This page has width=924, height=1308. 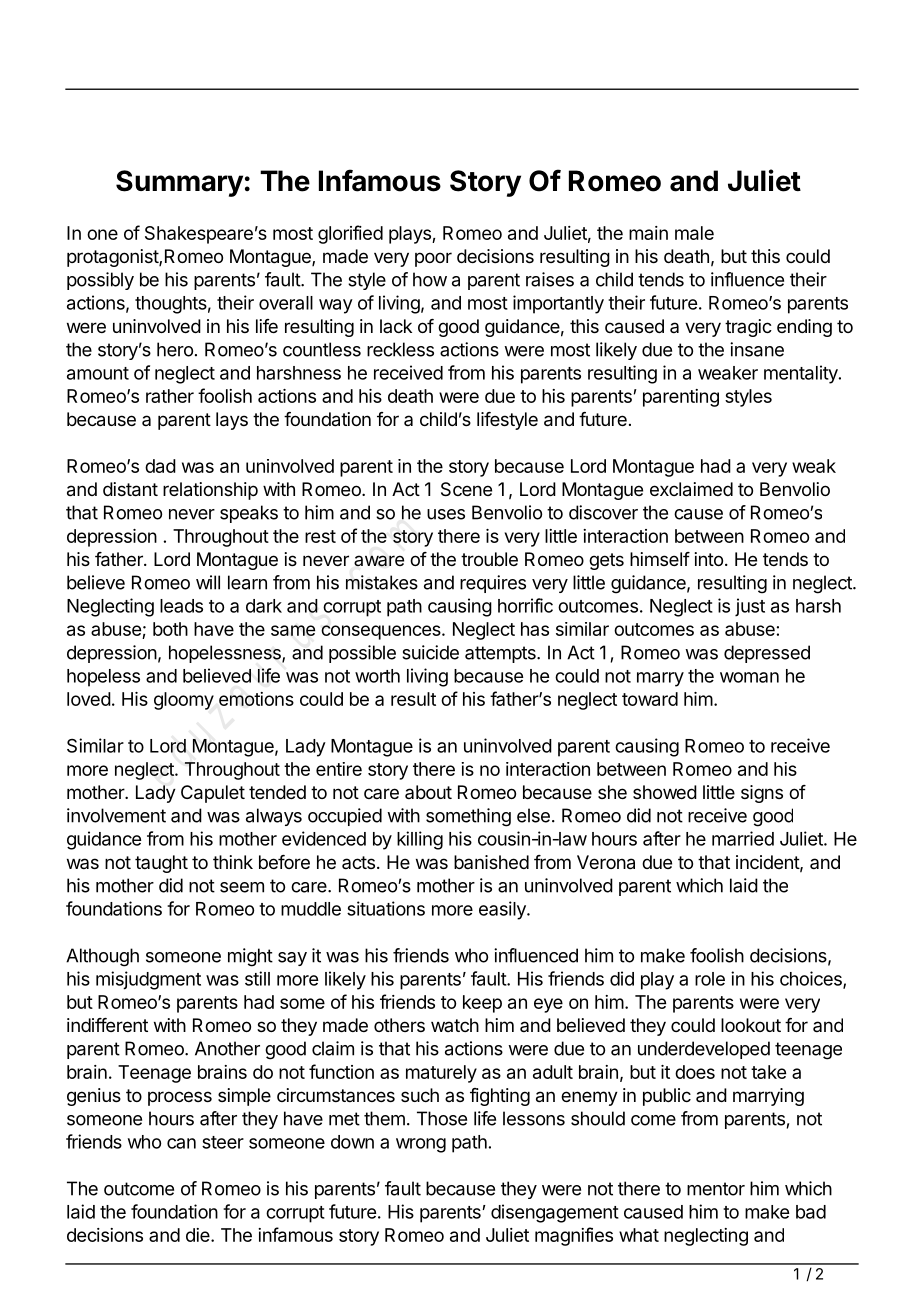 I want to click on Summary, so click(x=179, y=183).
